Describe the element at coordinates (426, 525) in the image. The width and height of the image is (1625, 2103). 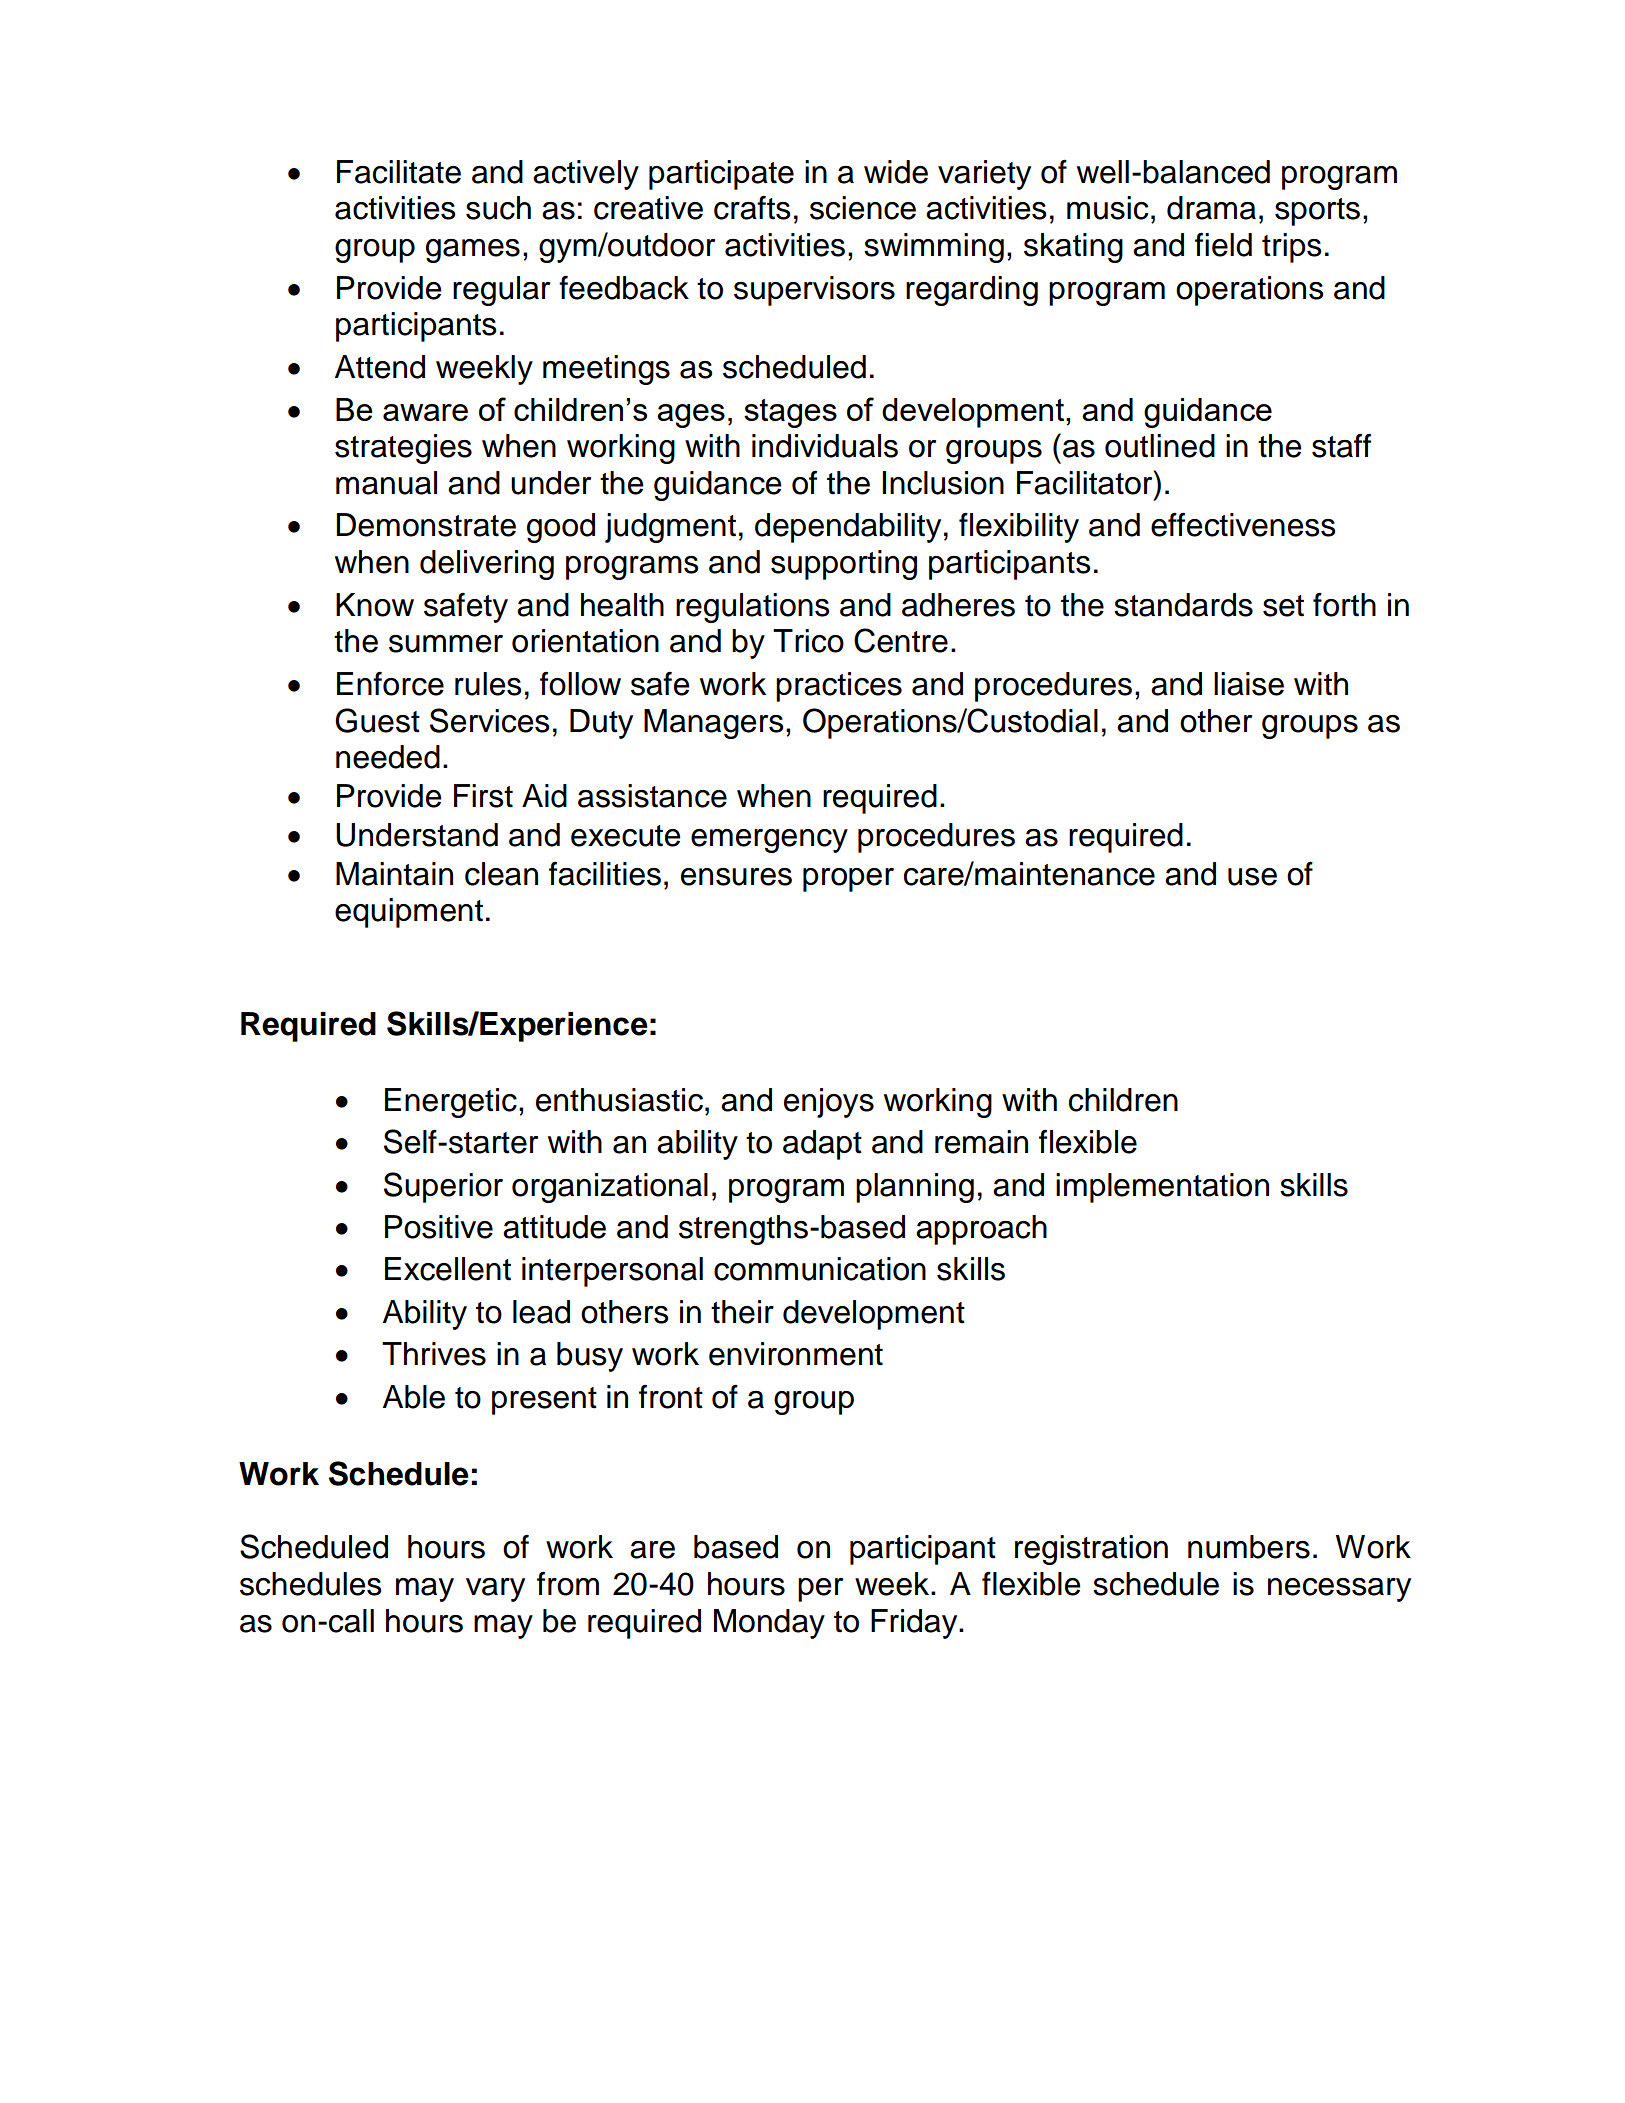
I see `Demonstrate` at that location.
